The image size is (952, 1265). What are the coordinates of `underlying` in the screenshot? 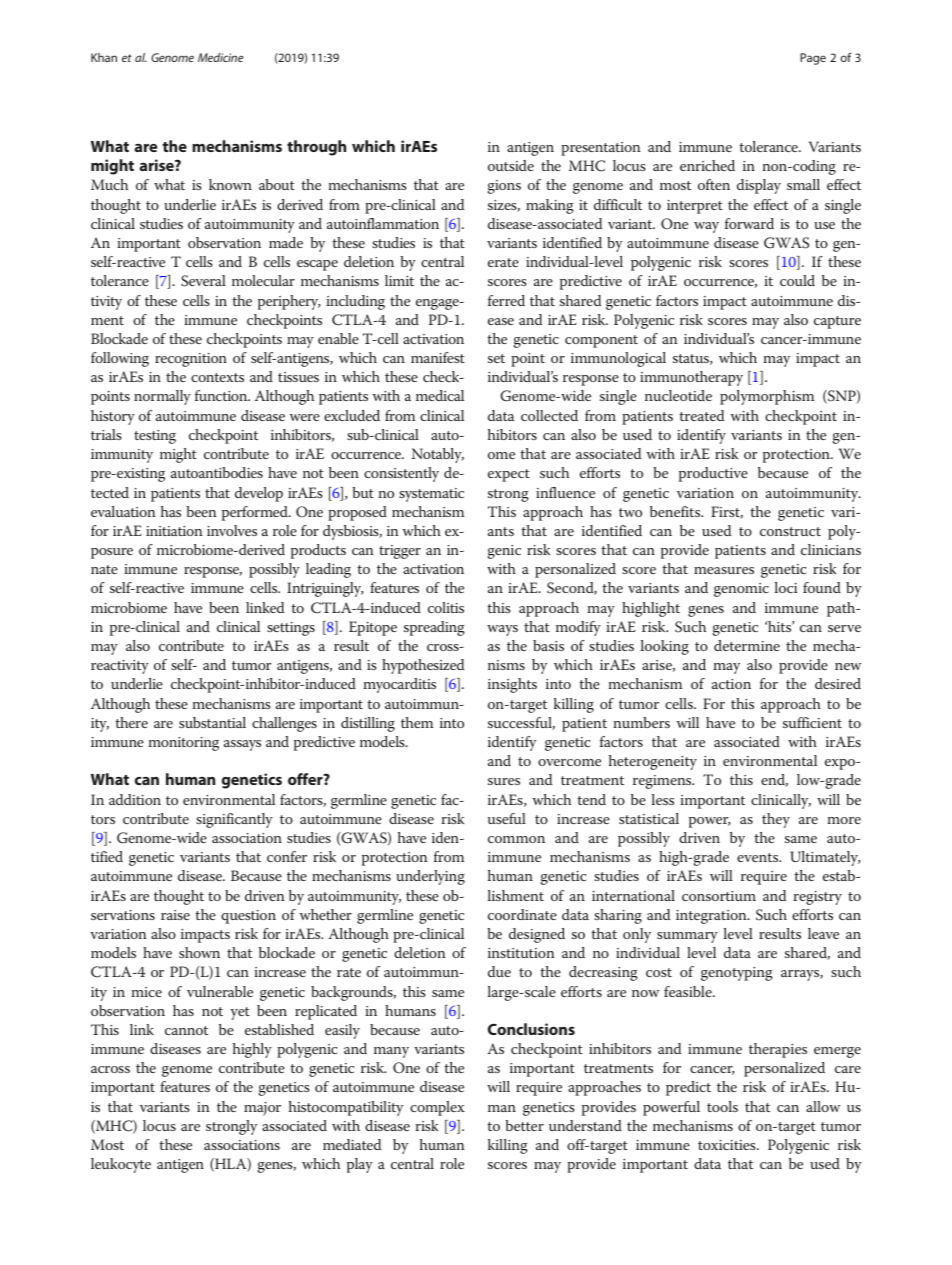 It's located at (430, 877).
